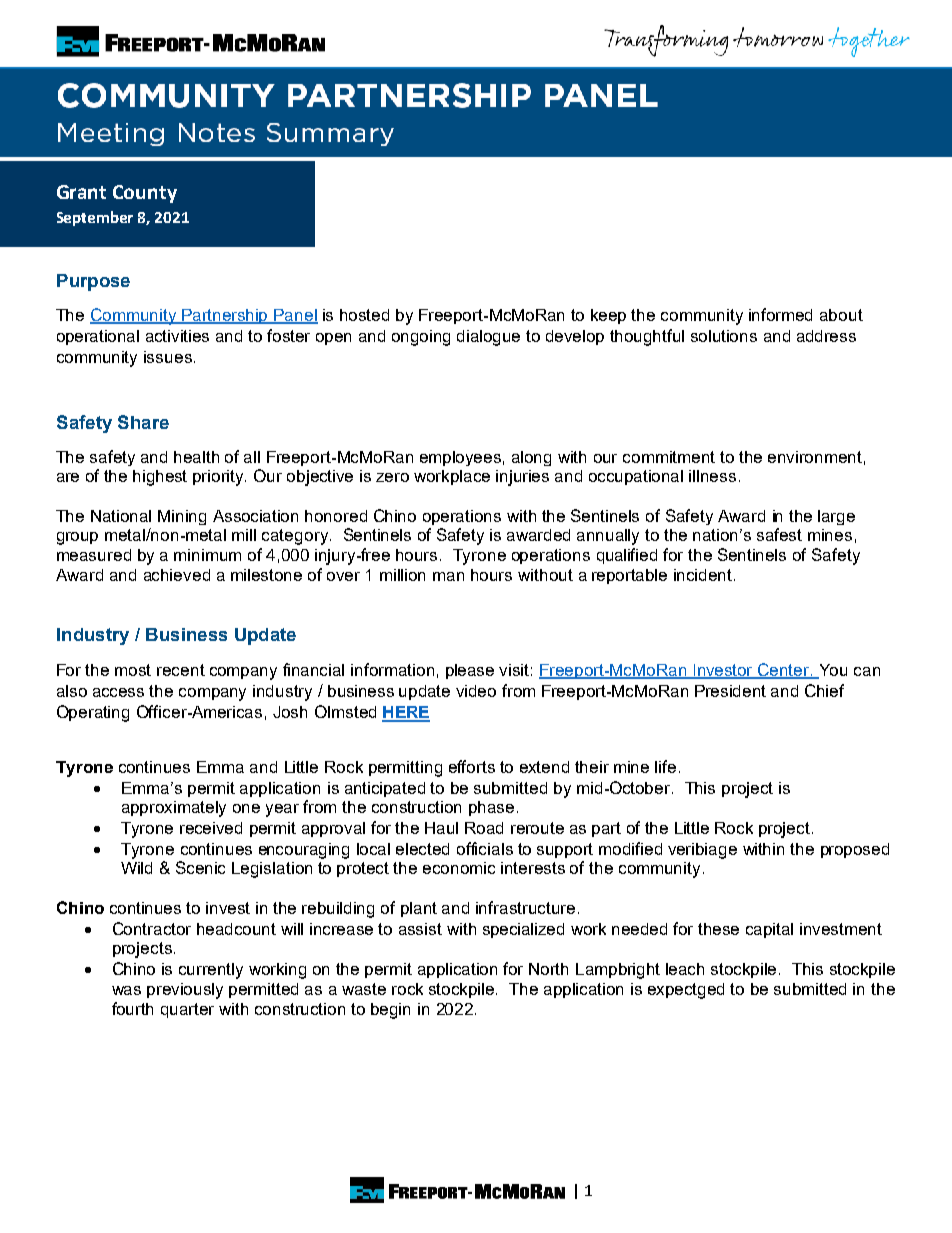 The height and width of the document is (1233, 952). I want to click on illness, so click(712, 476).
